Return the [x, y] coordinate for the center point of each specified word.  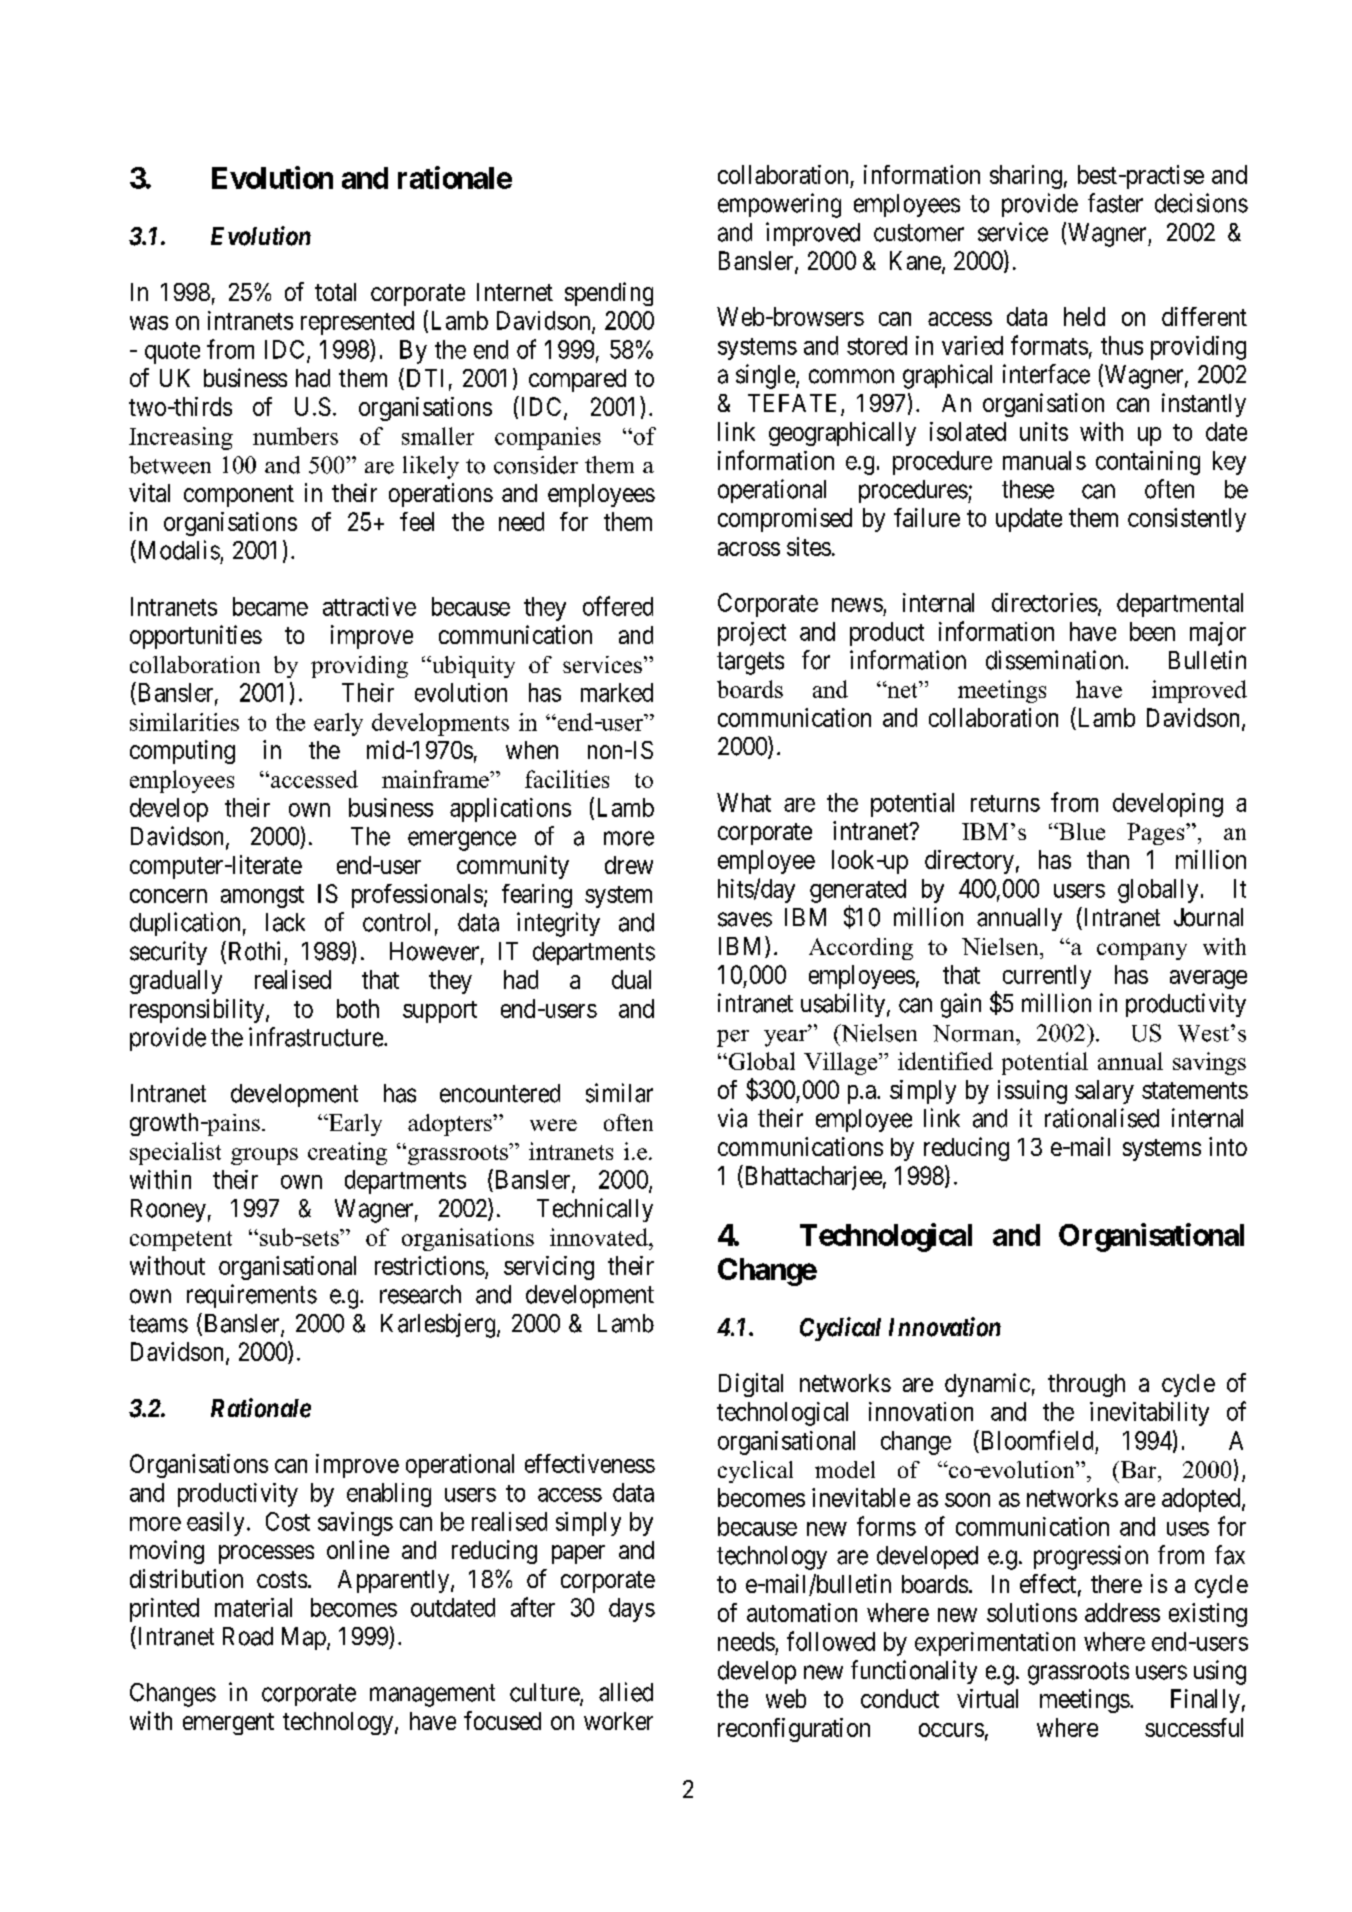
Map [305, 1638]
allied [626, 1692]
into [1228, 1146]
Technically [595, 1210]
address [1122, 1612]
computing [182, 752]
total [335, 292]
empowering [779, 205]
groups [264, 1156]
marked [617, 692]
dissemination [1056, 660]
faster [1115, 203]
